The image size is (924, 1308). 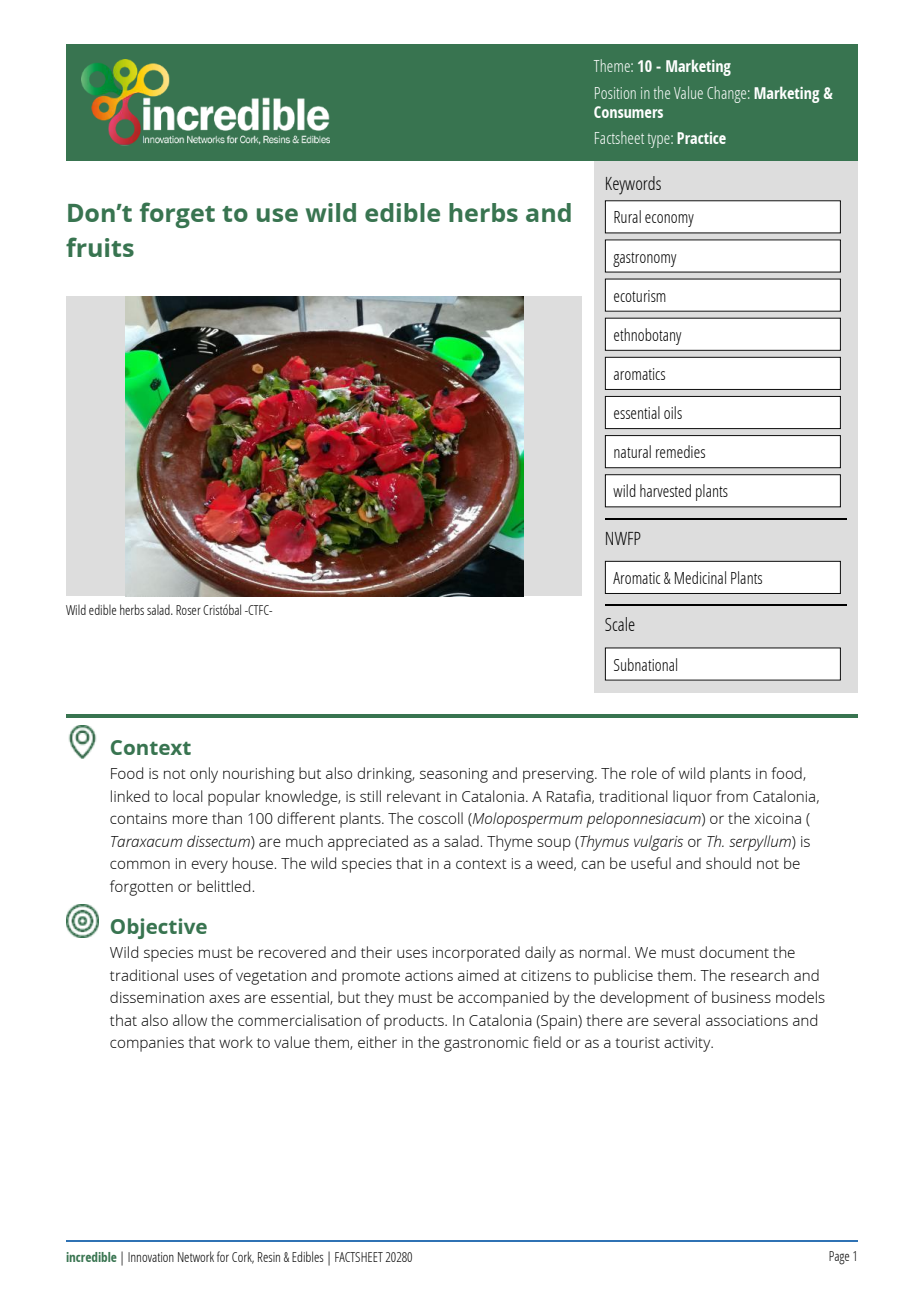 What do you see at coordinates (623, 538) in the image?
I see `NWFP` at bounding box center [623, 538].
